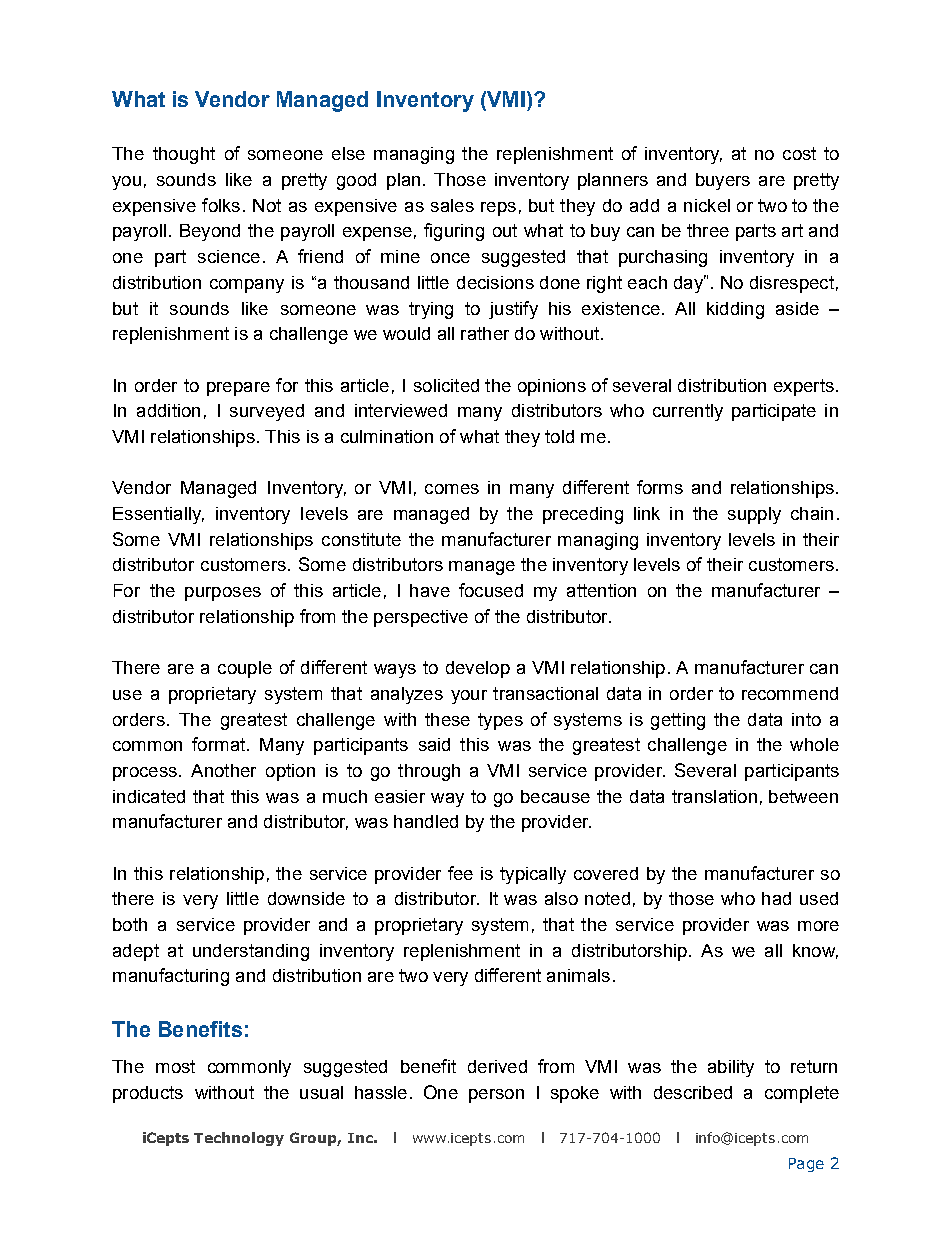 The width and height of the screenshot is (952, 1233). What do you see at coordinates (478, 669) in the screenshot?
I see `develop` at bounding box center [478, 669].
